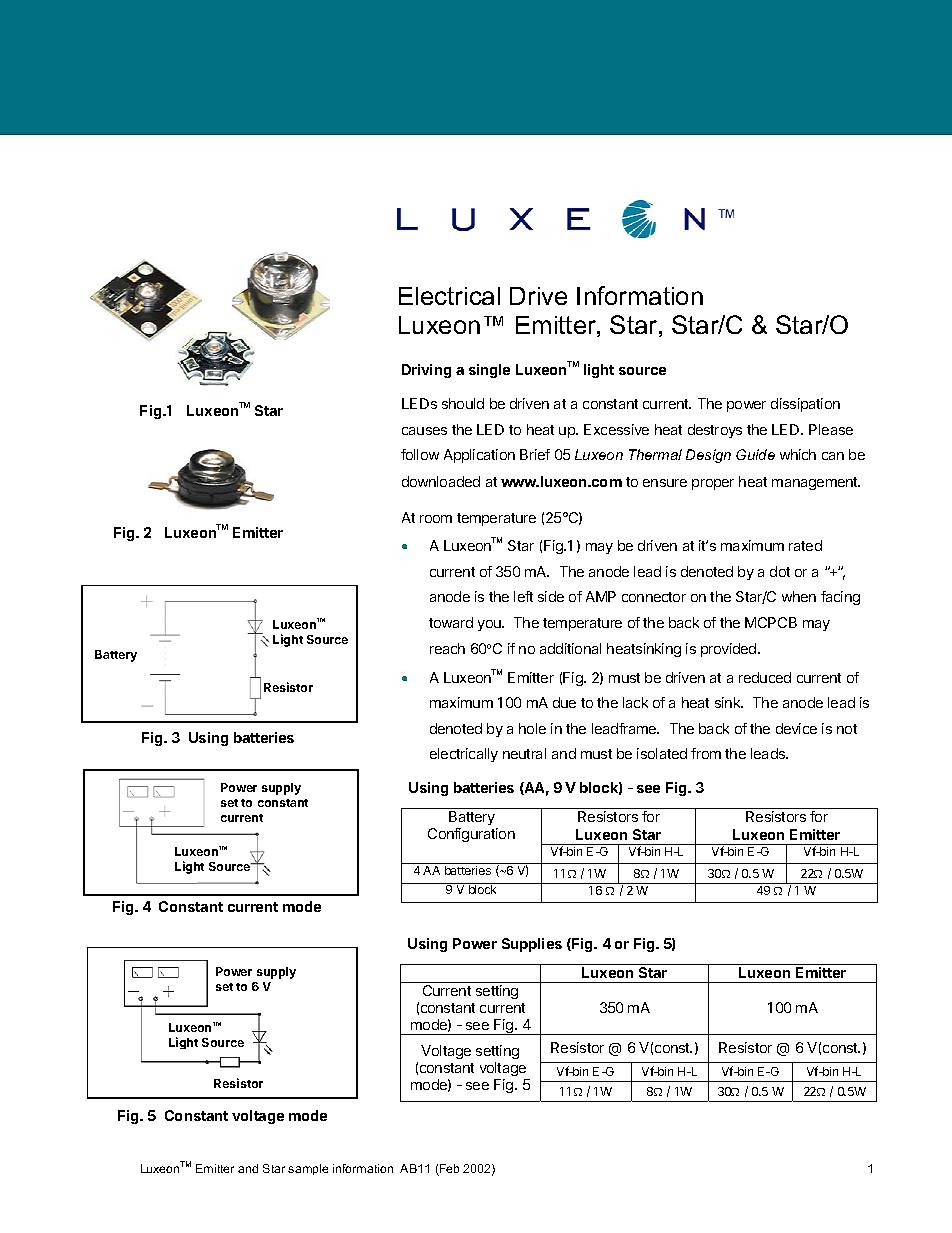 This screenshot has height=1233, width=952. What do you see at coordinates (706, 753) in the screenshot?
I see `from` at bounding box center [706, 753].
